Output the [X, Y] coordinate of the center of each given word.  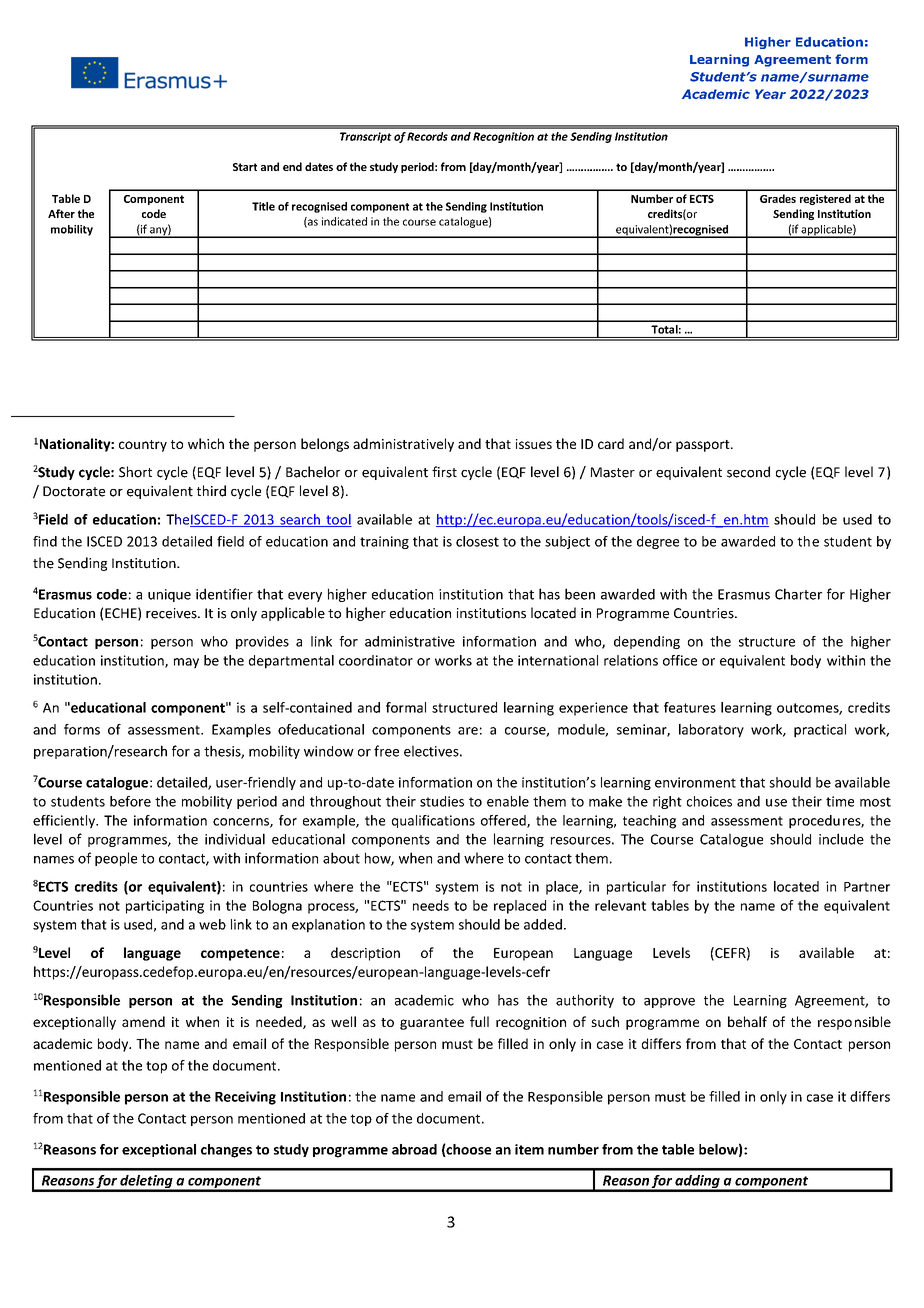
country [143, 446]
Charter [798, 594]
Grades [778, 198]
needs [431, 905]
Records [427, 136]
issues [534, 444]
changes [226, 1151]
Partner [867, 887]
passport [704, 446]
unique [169, 595]
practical [820, 731]
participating [165, 907]
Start [245, 167]
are [468, 731]
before [130, 801]
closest [477, 541]
